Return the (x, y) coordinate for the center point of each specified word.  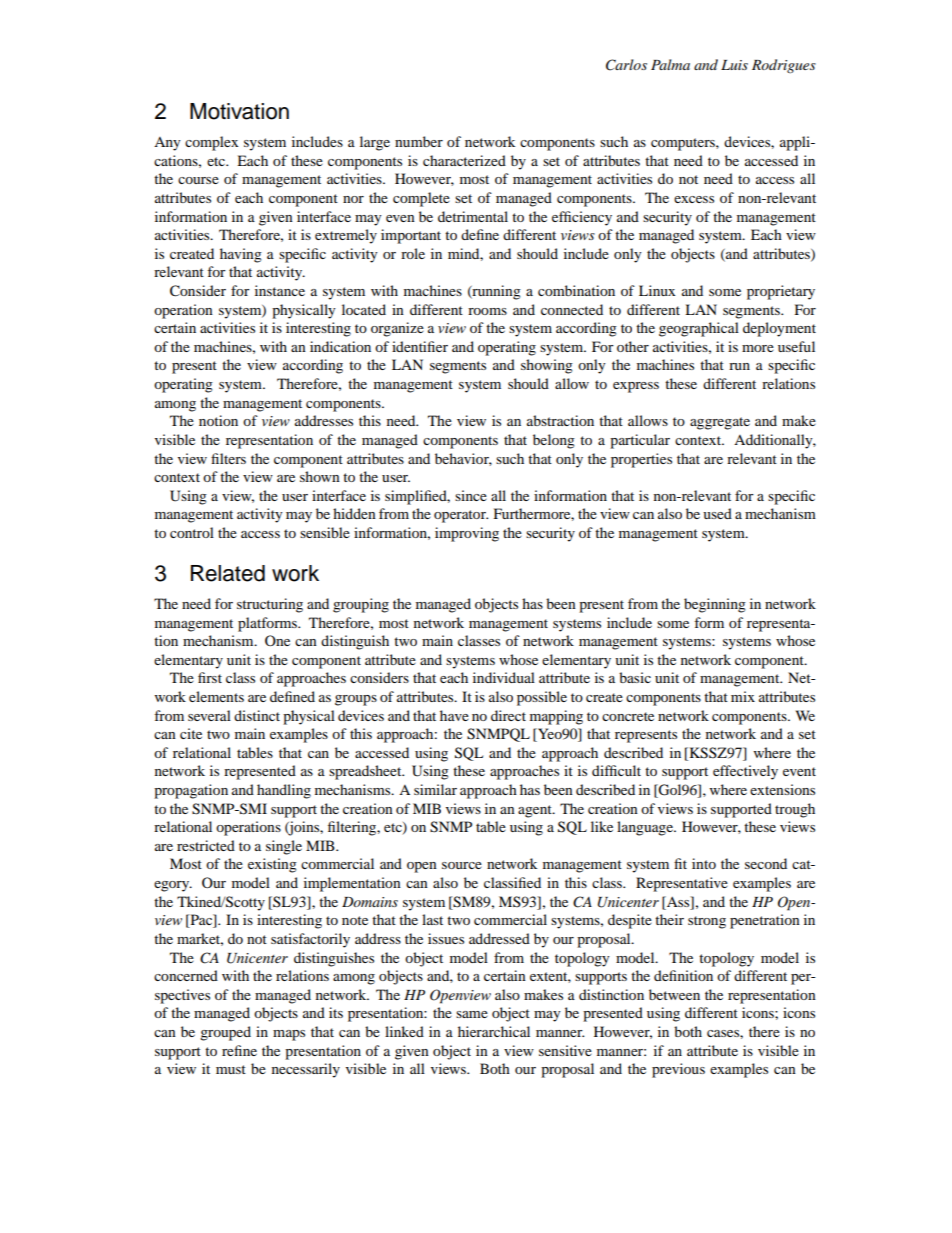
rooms (487, 311)
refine (239, 1050)
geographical (699, 329)
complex (211, 143)
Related (228, 573)
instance (280, 290)
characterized (464, 160)
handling (284, 791)
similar (435, 789)
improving (467, 534)
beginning (715, 605)
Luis (734, 65)
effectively (745, 772)
